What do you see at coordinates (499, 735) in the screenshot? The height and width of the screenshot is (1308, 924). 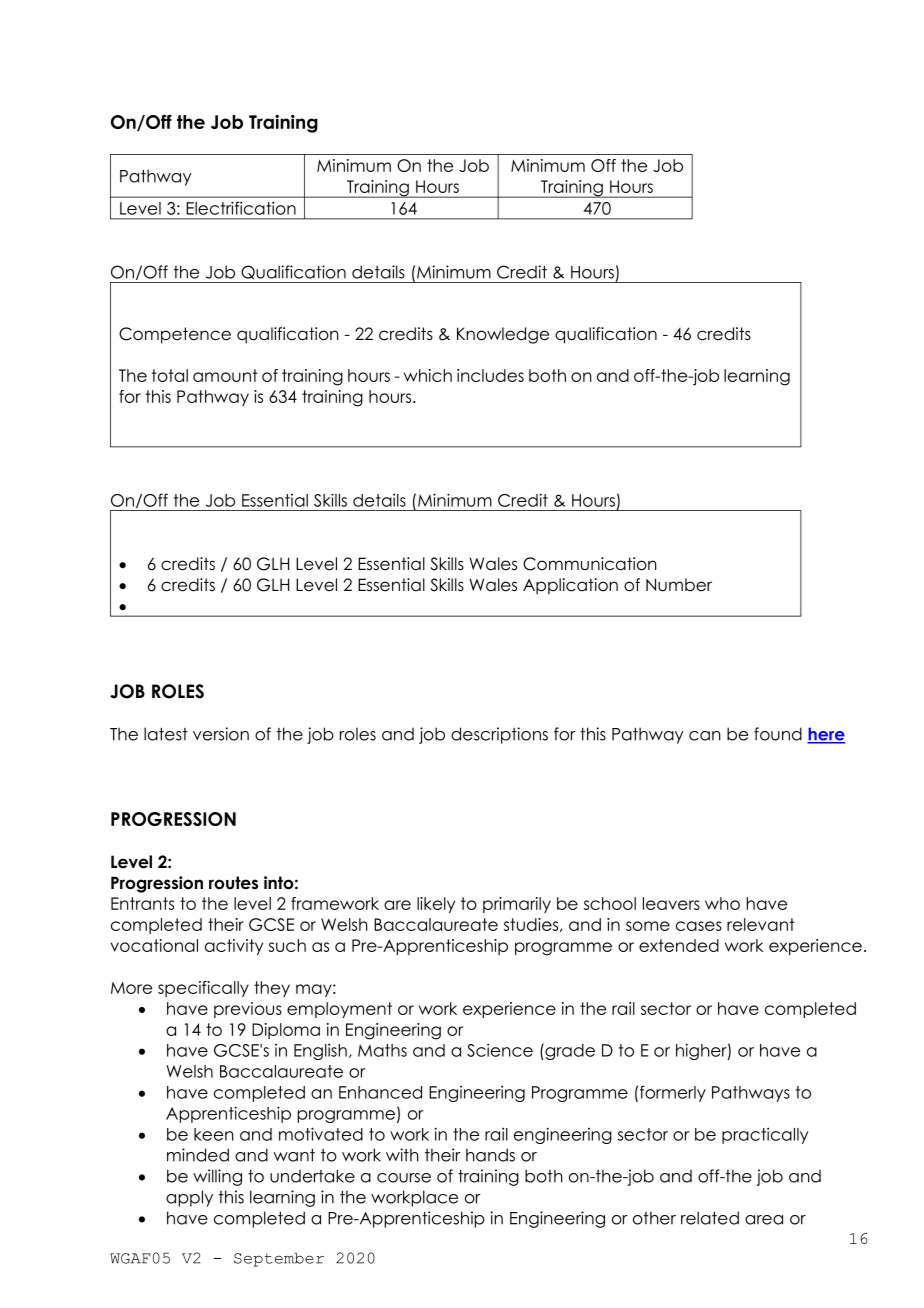 I see `descriptions` at bounding box center [499, 735].
